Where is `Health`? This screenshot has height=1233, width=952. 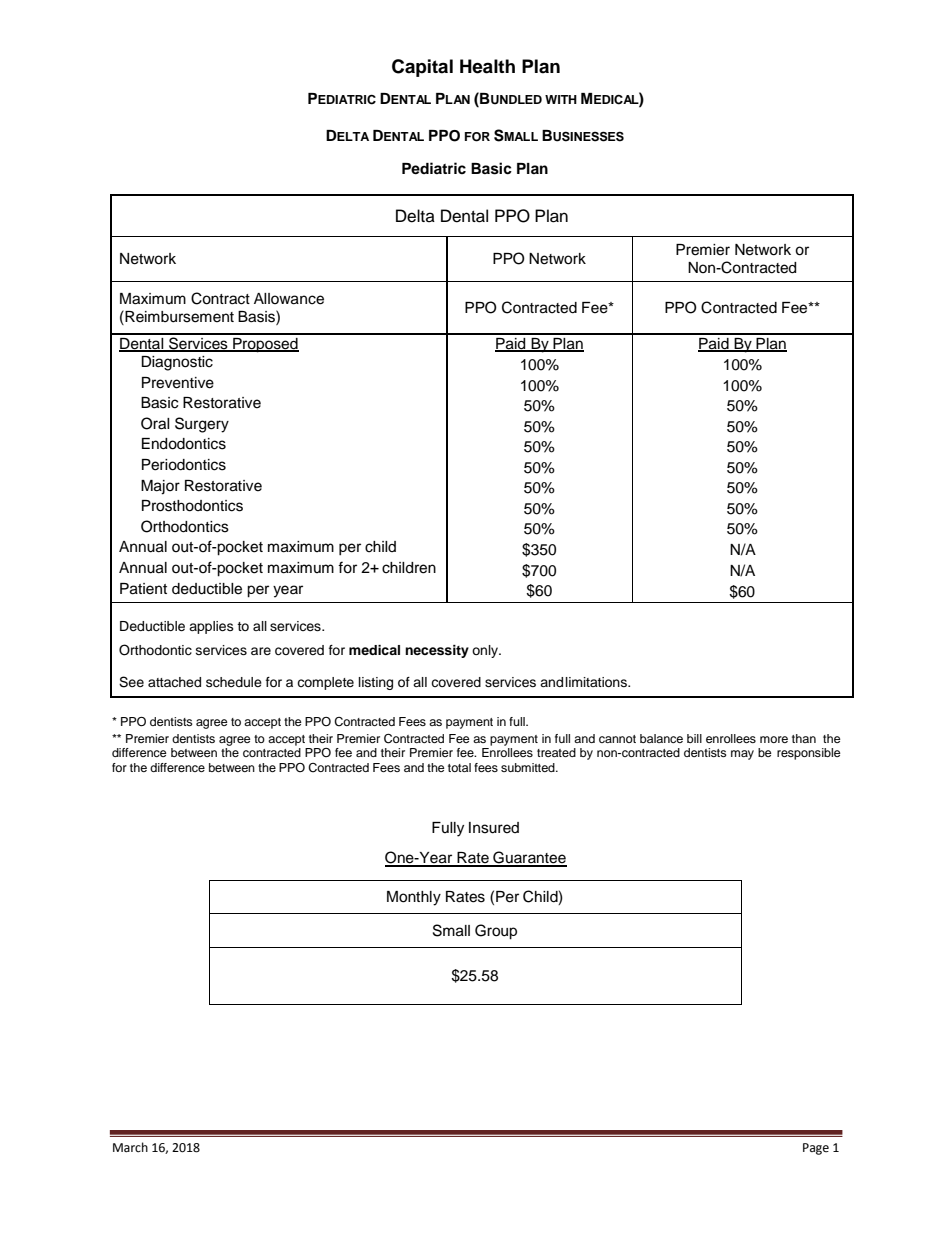
Health is located at coordinates (487, 66).
